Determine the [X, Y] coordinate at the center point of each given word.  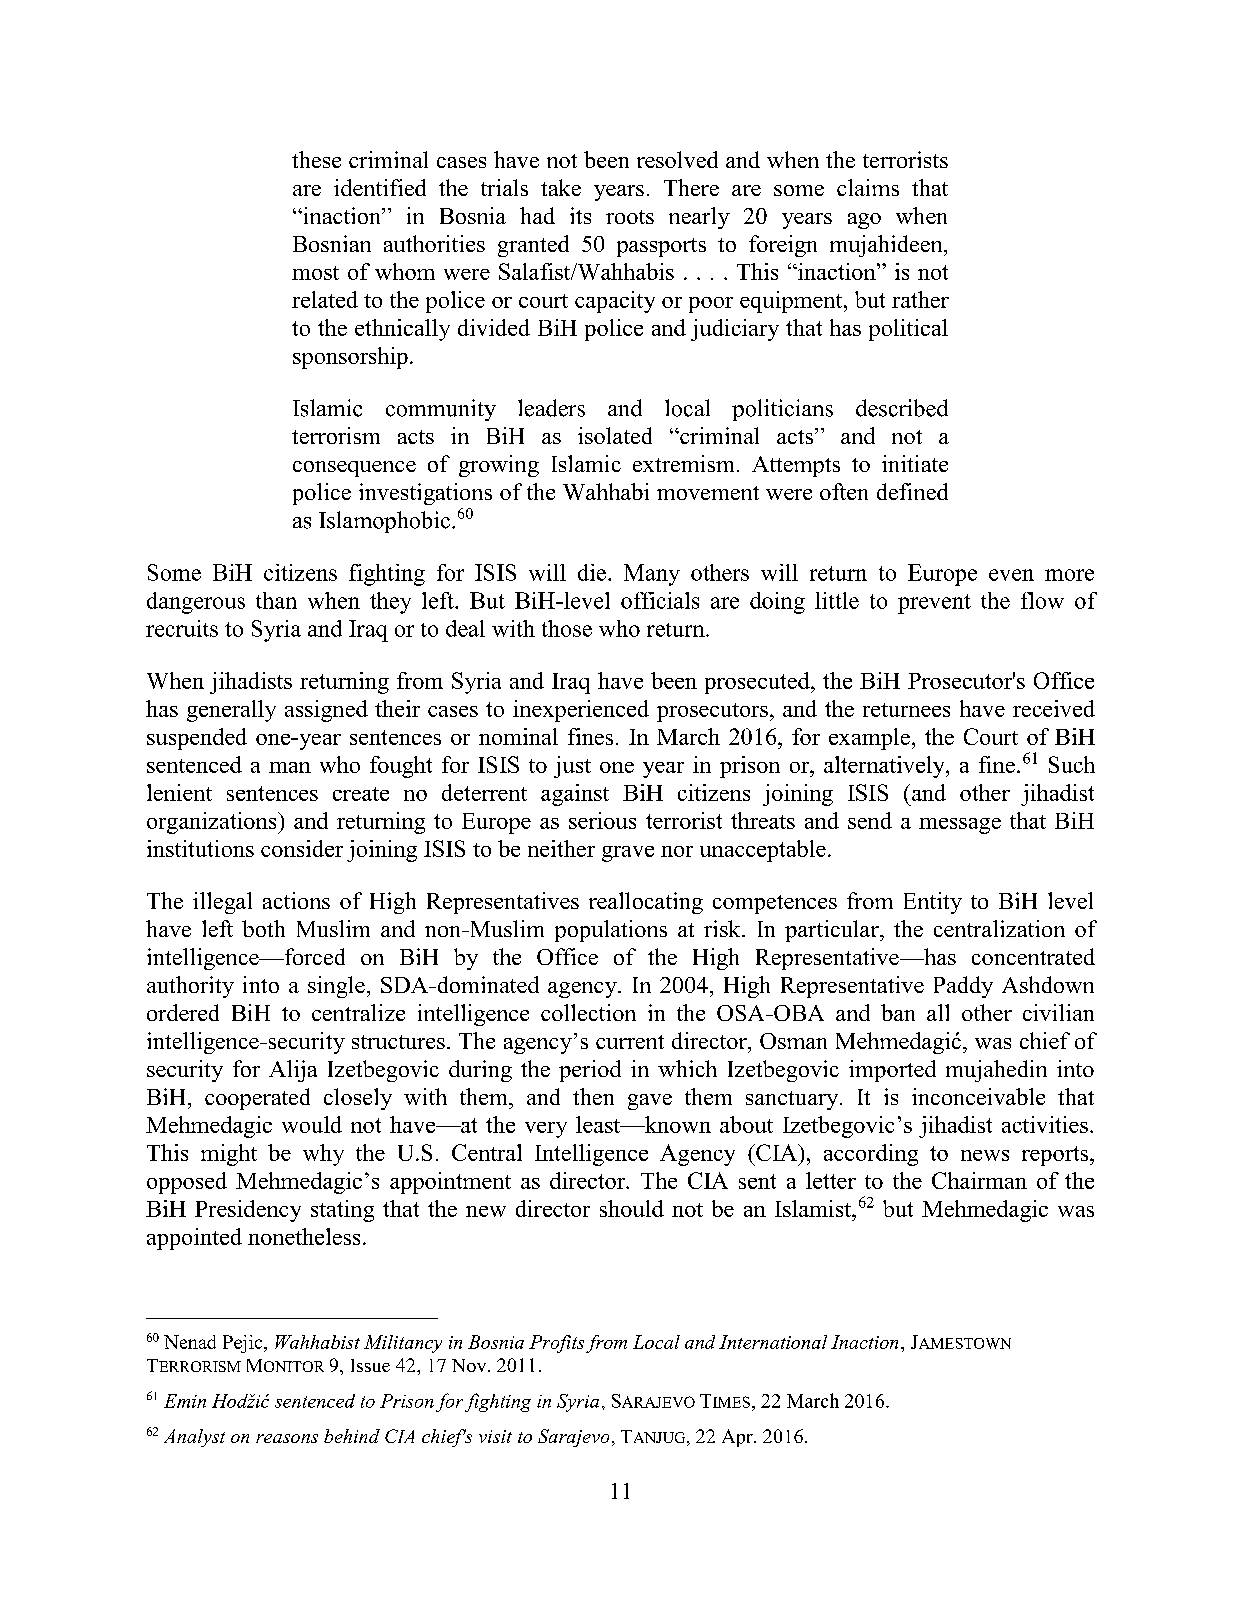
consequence [354, 469]
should [632, 1208]
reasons [287, 1438]
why [323, 1155]
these [316, 159]
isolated [615, 435]
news [985, 1155]
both [263, 928]
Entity [933, 903]
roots [630, 217]
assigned [326, 711]
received [1054, 708]
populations [611, 931]
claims [868, 187]
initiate [915, 463]
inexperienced [581, 711]
